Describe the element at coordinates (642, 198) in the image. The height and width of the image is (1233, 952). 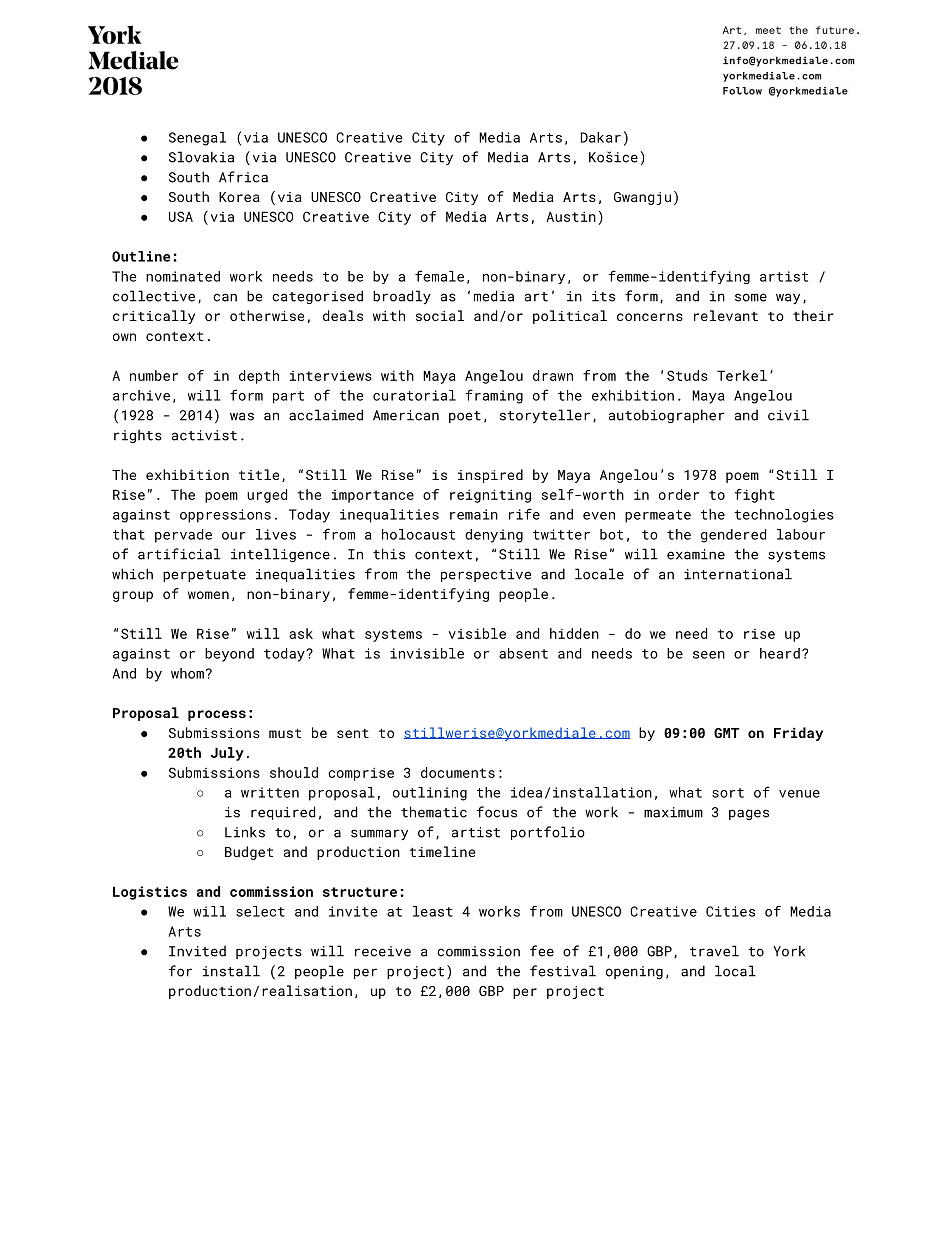
I see `Gwangju` at that location.
